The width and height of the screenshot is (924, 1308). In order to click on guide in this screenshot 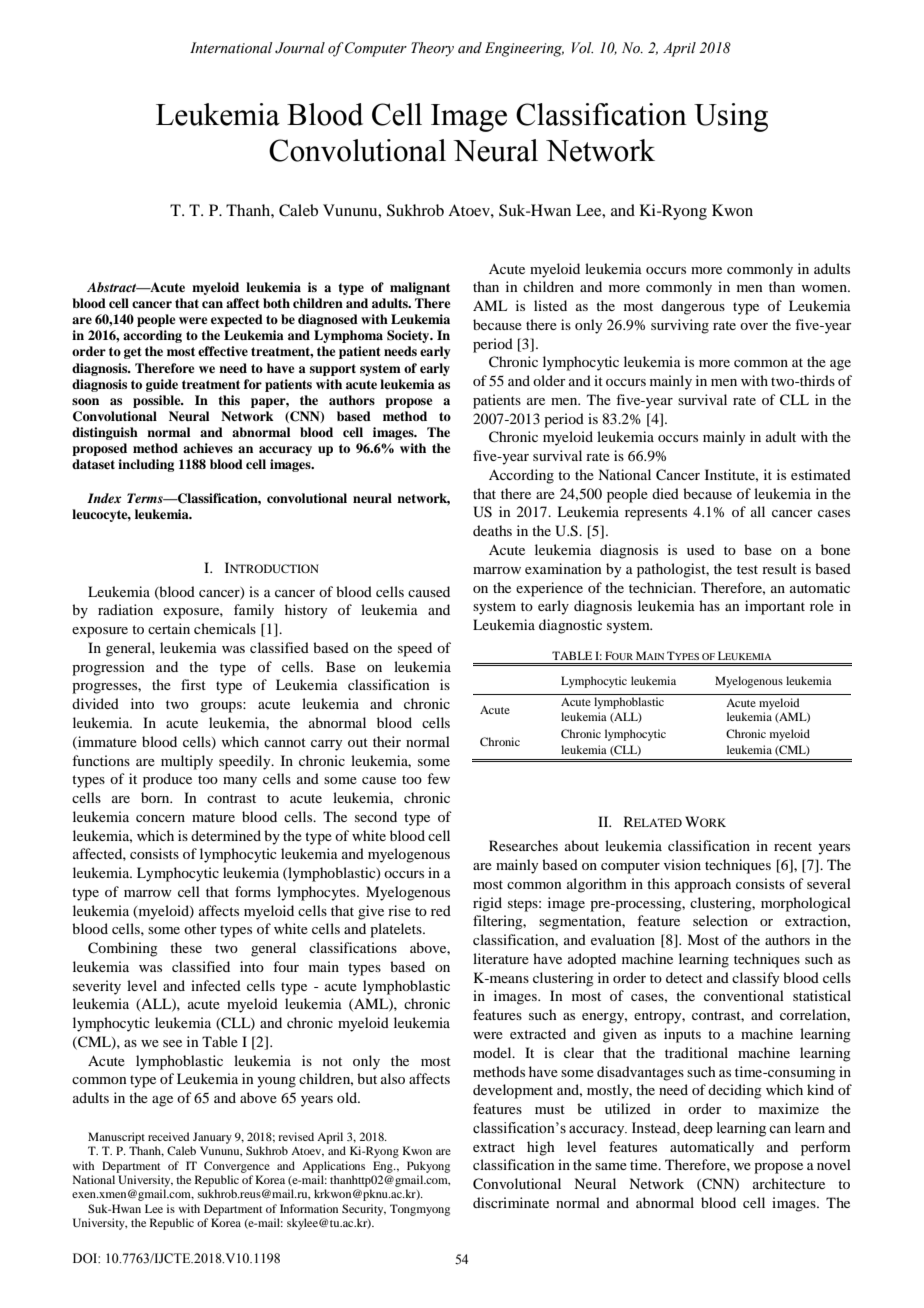, I will do `click(162, 385)`.
